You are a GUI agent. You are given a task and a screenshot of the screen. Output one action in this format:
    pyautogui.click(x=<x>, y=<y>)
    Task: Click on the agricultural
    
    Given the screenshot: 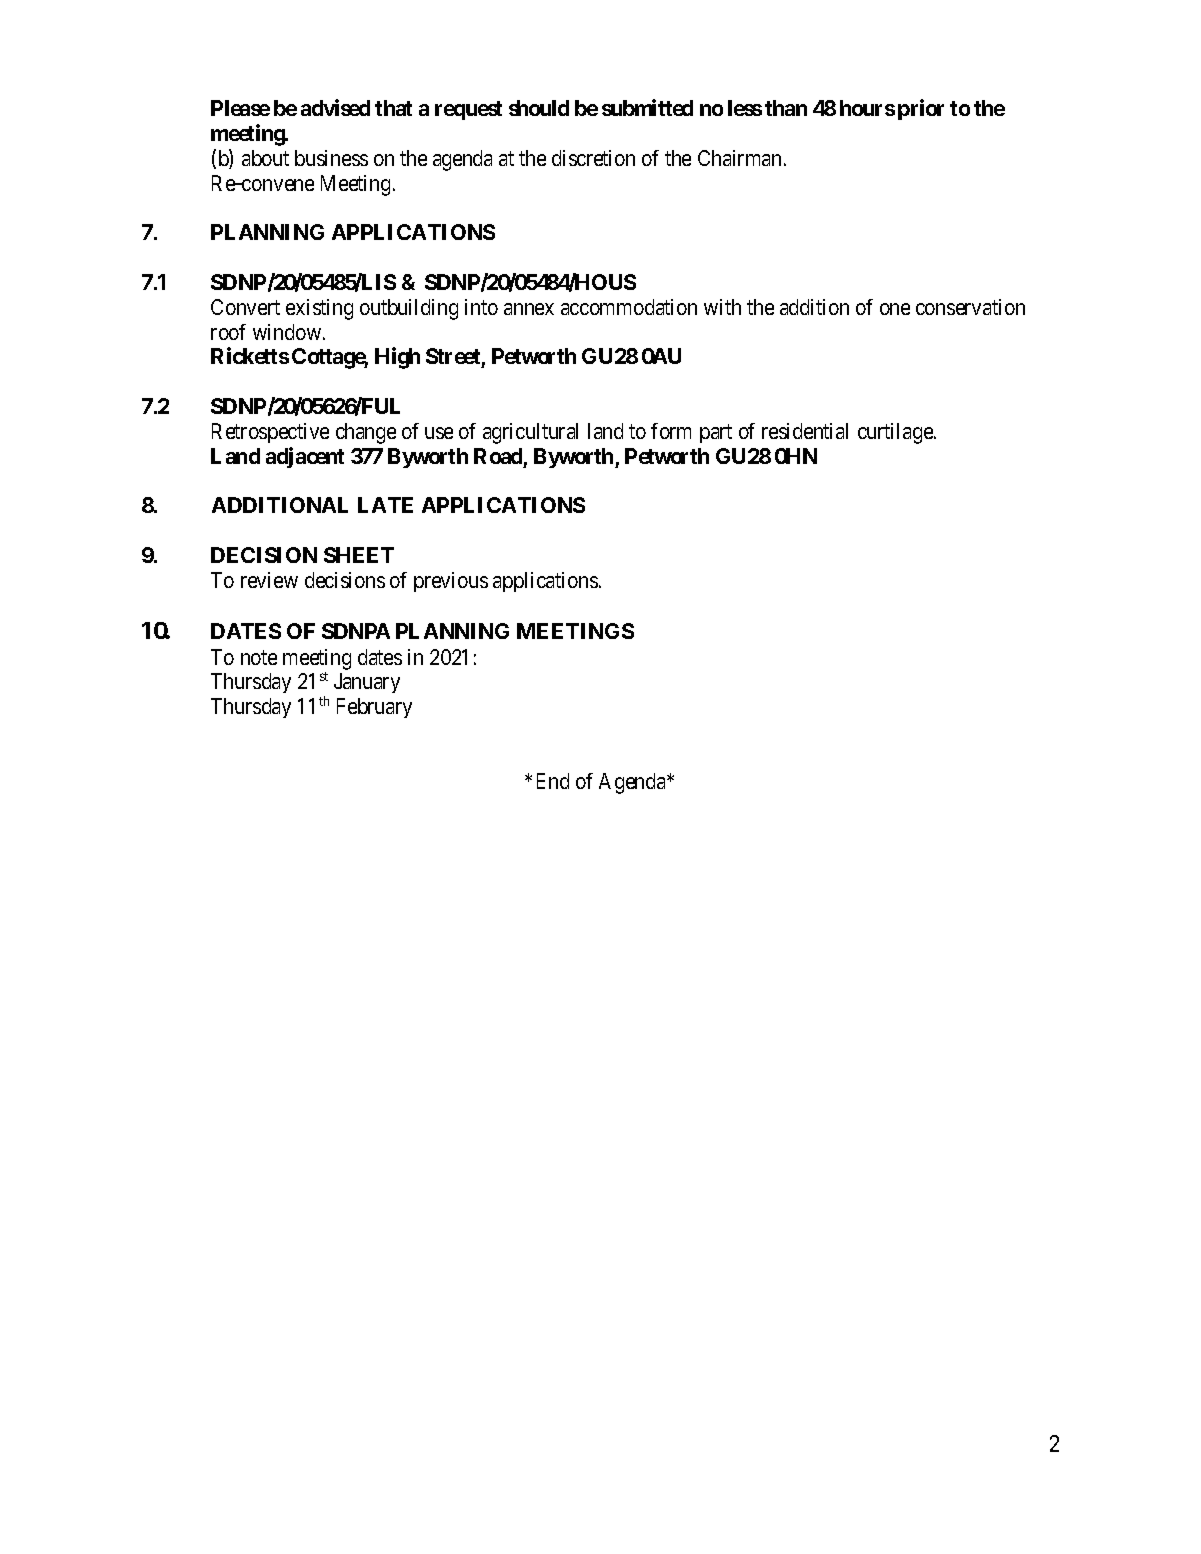 What is the action you would take?
    pyautogui.click(x=530, y=433)
